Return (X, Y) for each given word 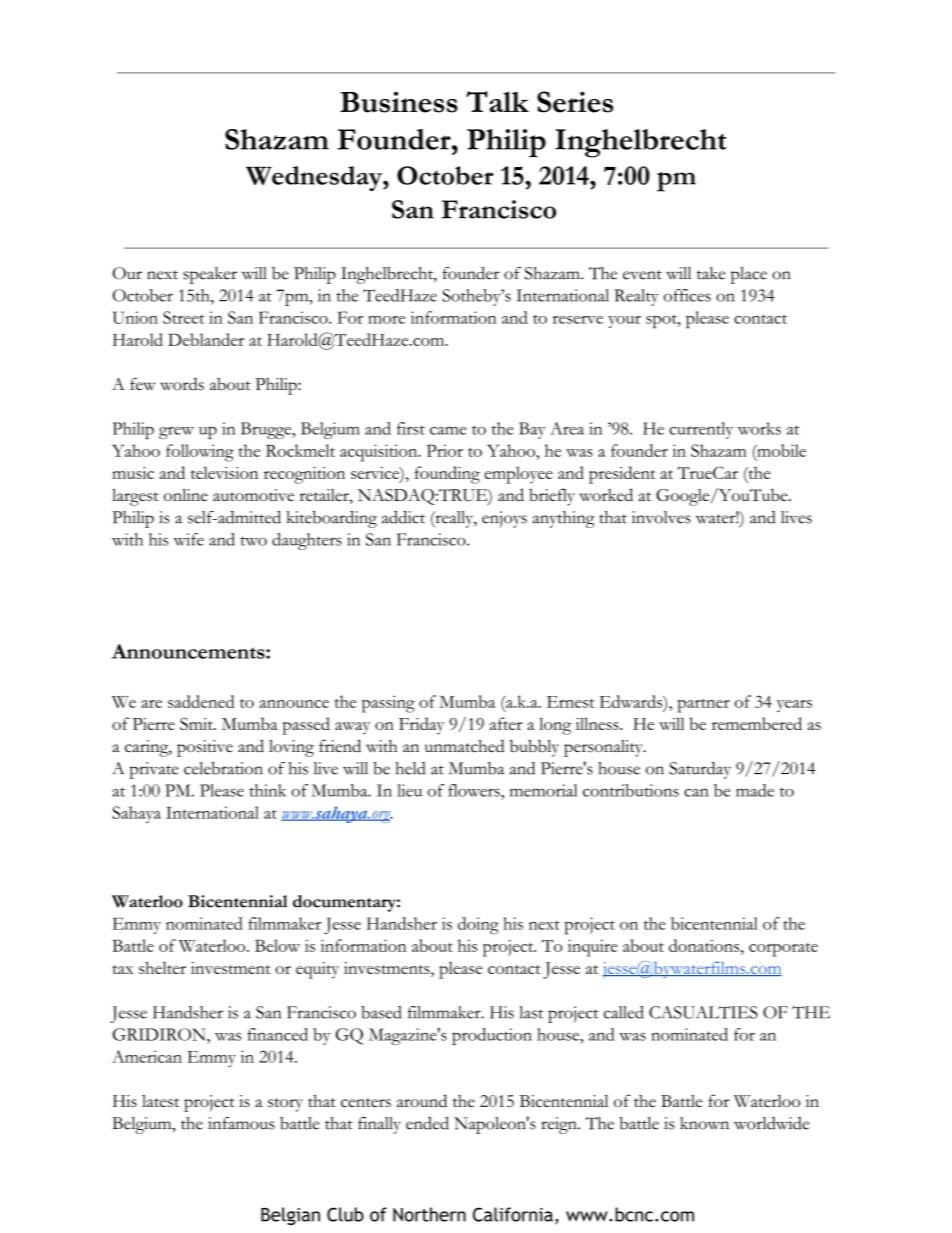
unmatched (464, 746)
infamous (241, 1123)
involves (661, 517)
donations (705, 945)
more (386, 319)
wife (188, 539)
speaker (210, 275)
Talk (497, 101)
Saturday (700, 770)
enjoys (504, 519)
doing (478, 926)
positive (205, 748)
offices (687, 295)
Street (184, 317)
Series (575, 102)
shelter (162, 967)
